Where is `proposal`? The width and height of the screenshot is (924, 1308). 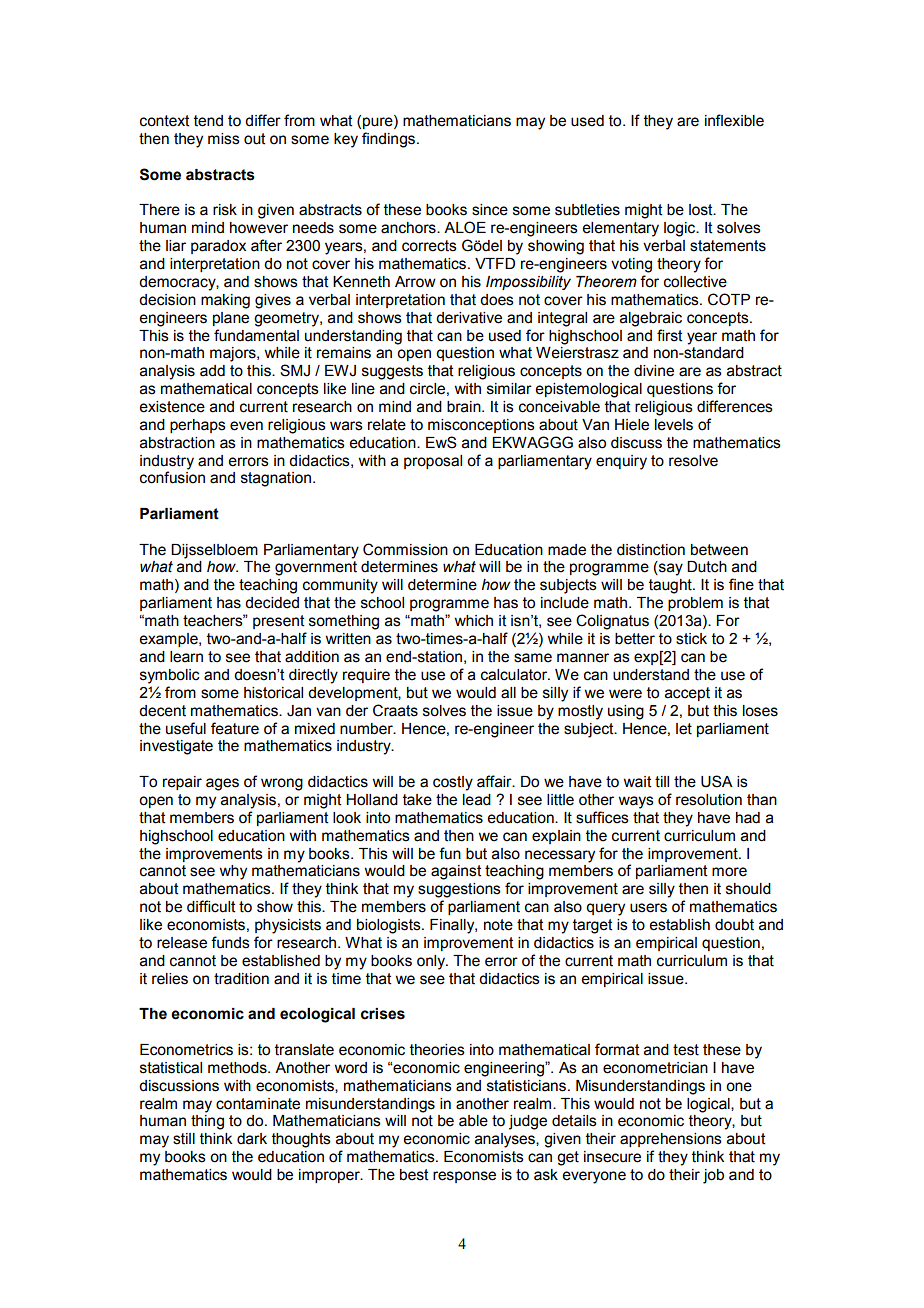
proposal is located at coordinates (433, 462).
